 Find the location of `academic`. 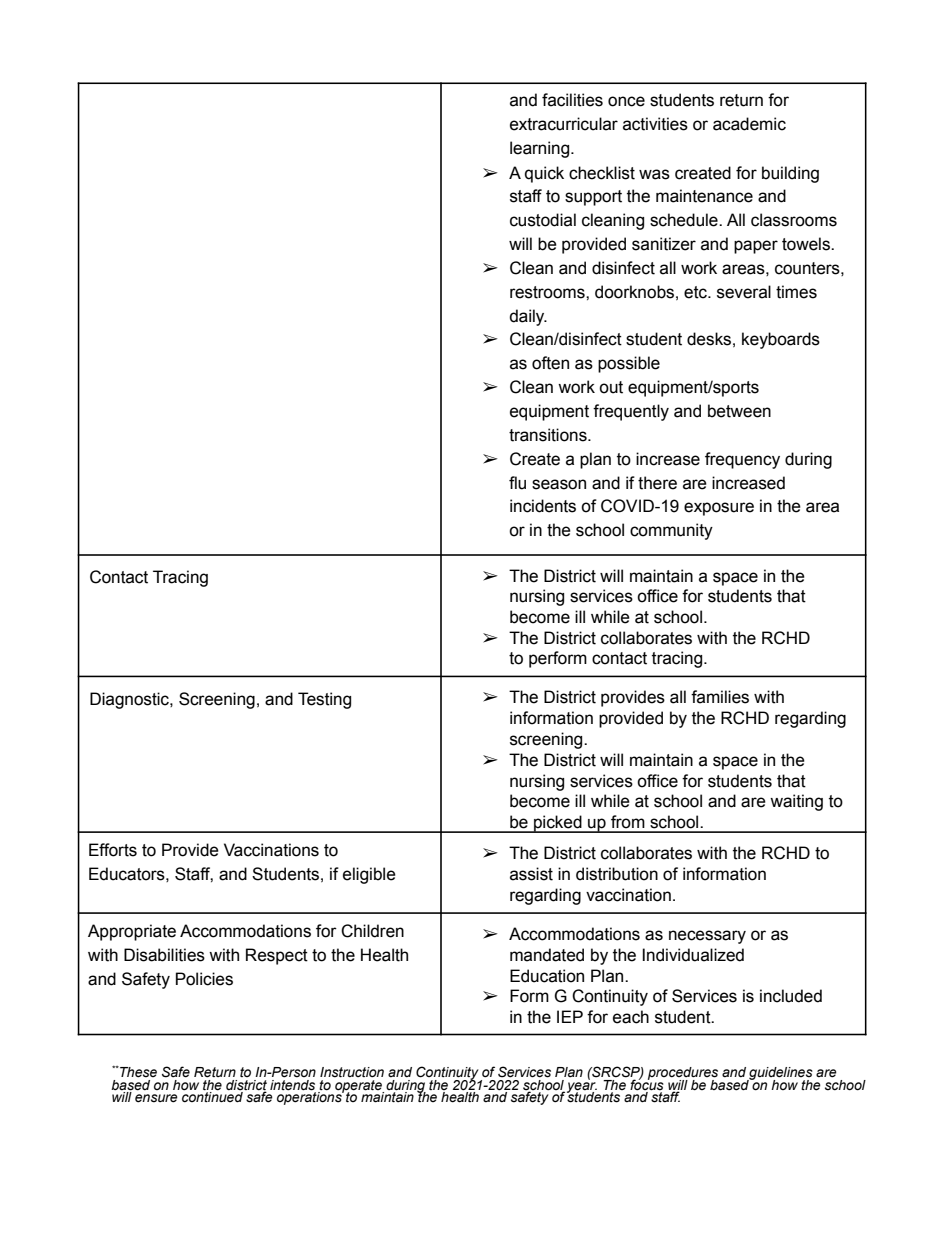

academic is located at coordinates (749, 124).
